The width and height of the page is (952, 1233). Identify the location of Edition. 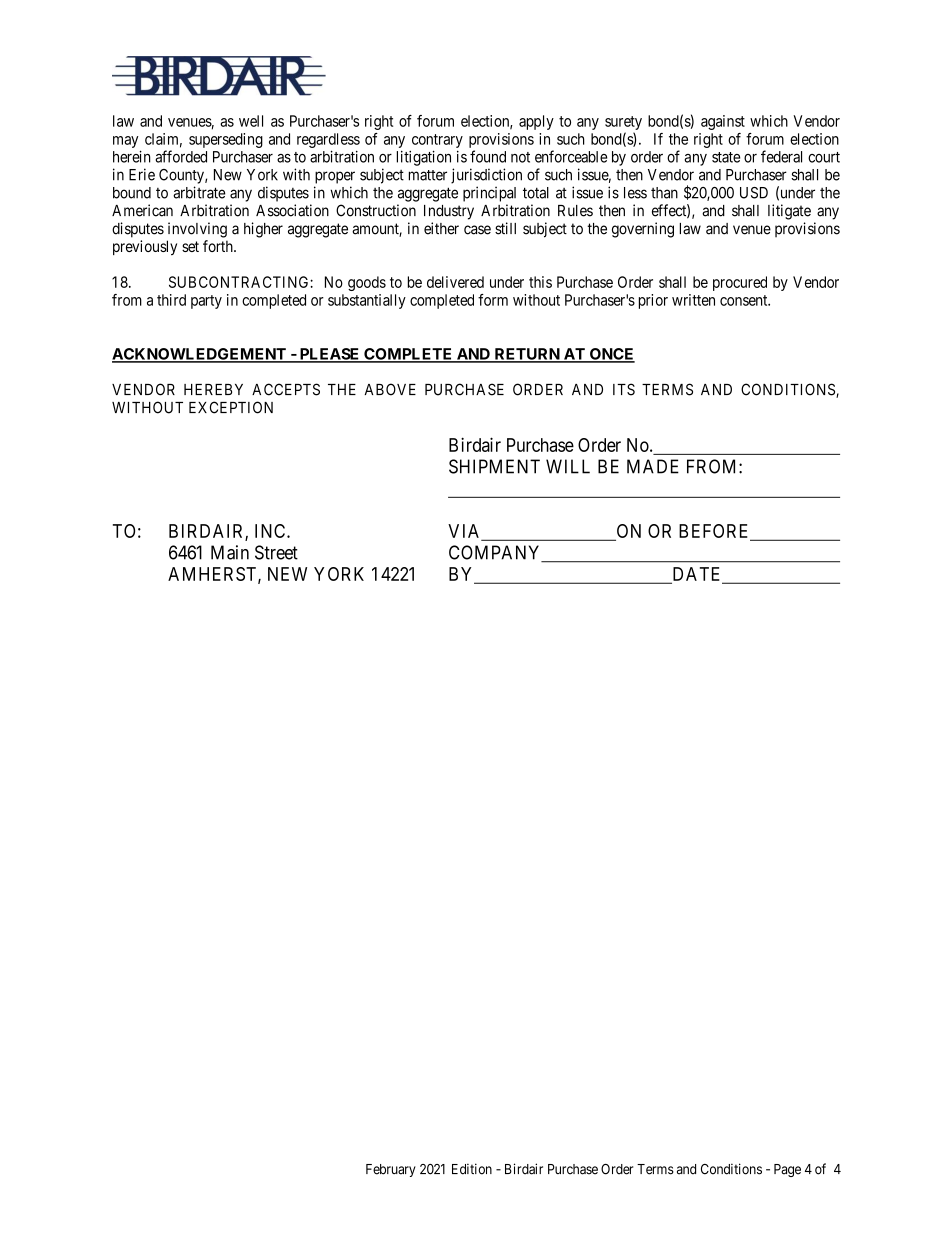
(472, 1169).
